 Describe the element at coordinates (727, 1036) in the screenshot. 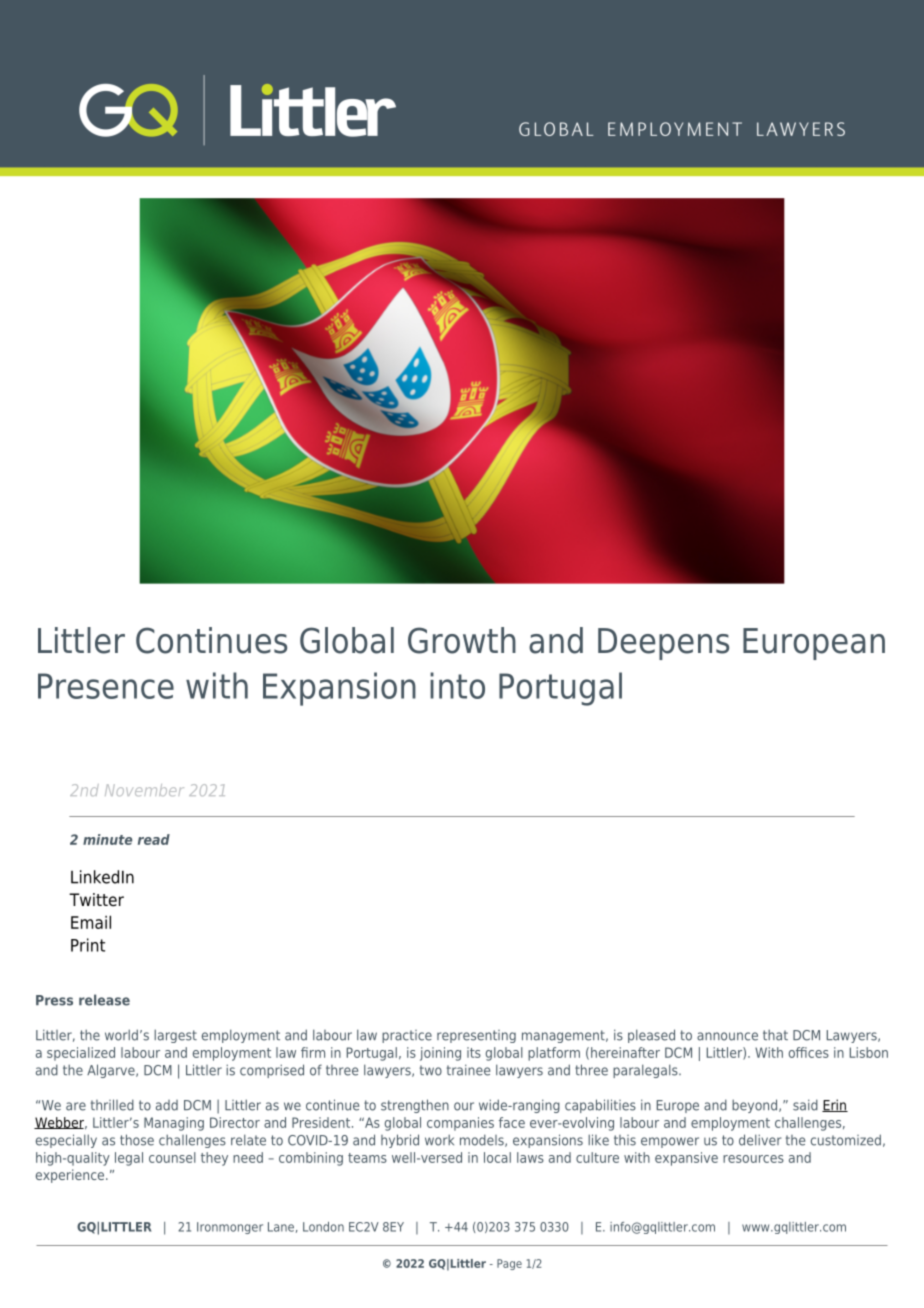

I see `announce` at that location.
